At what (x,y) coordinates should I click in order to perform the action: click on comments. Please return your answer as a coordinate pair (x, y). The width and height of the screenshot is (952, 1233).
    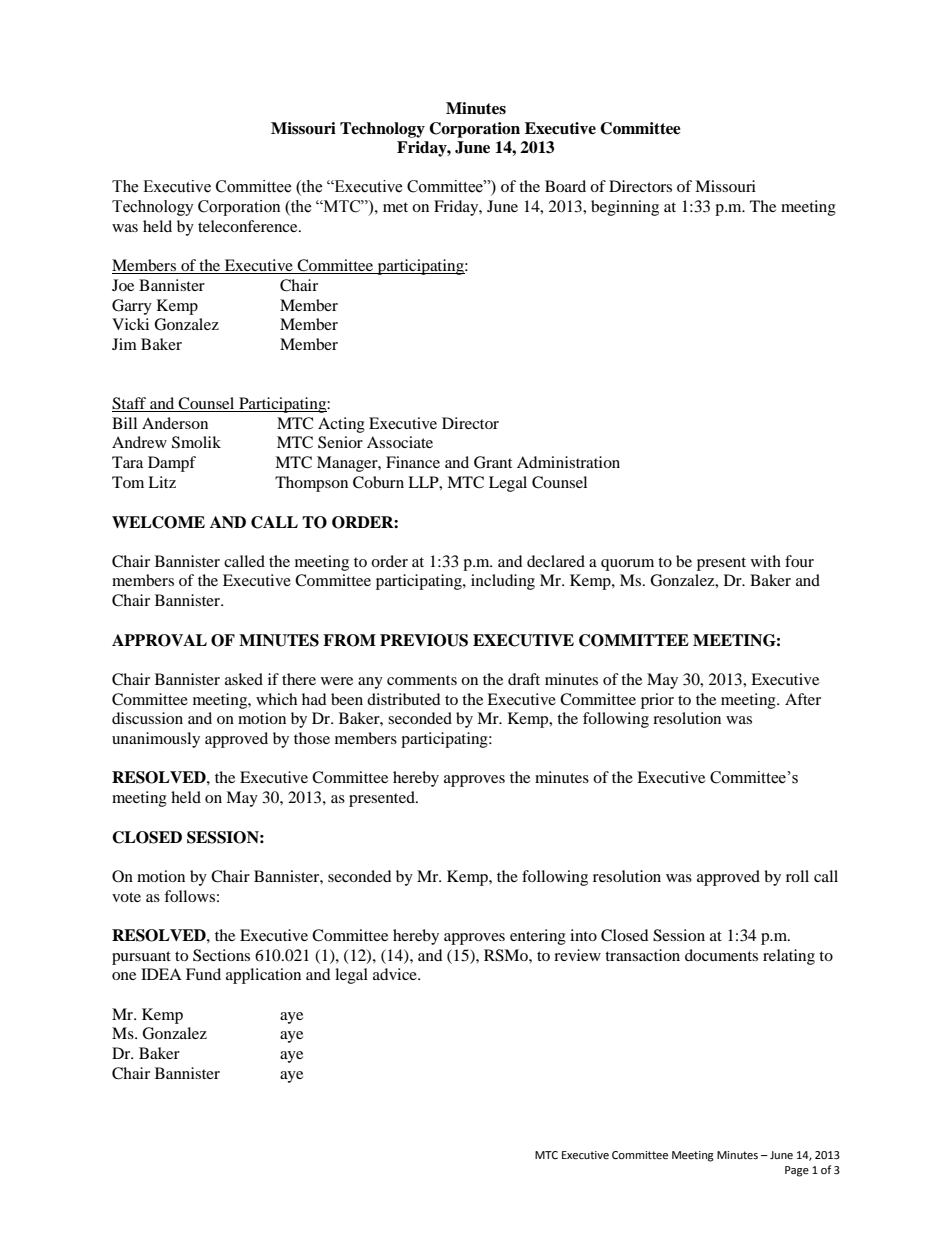
    Looking at the image, I should click on (422, 680).
